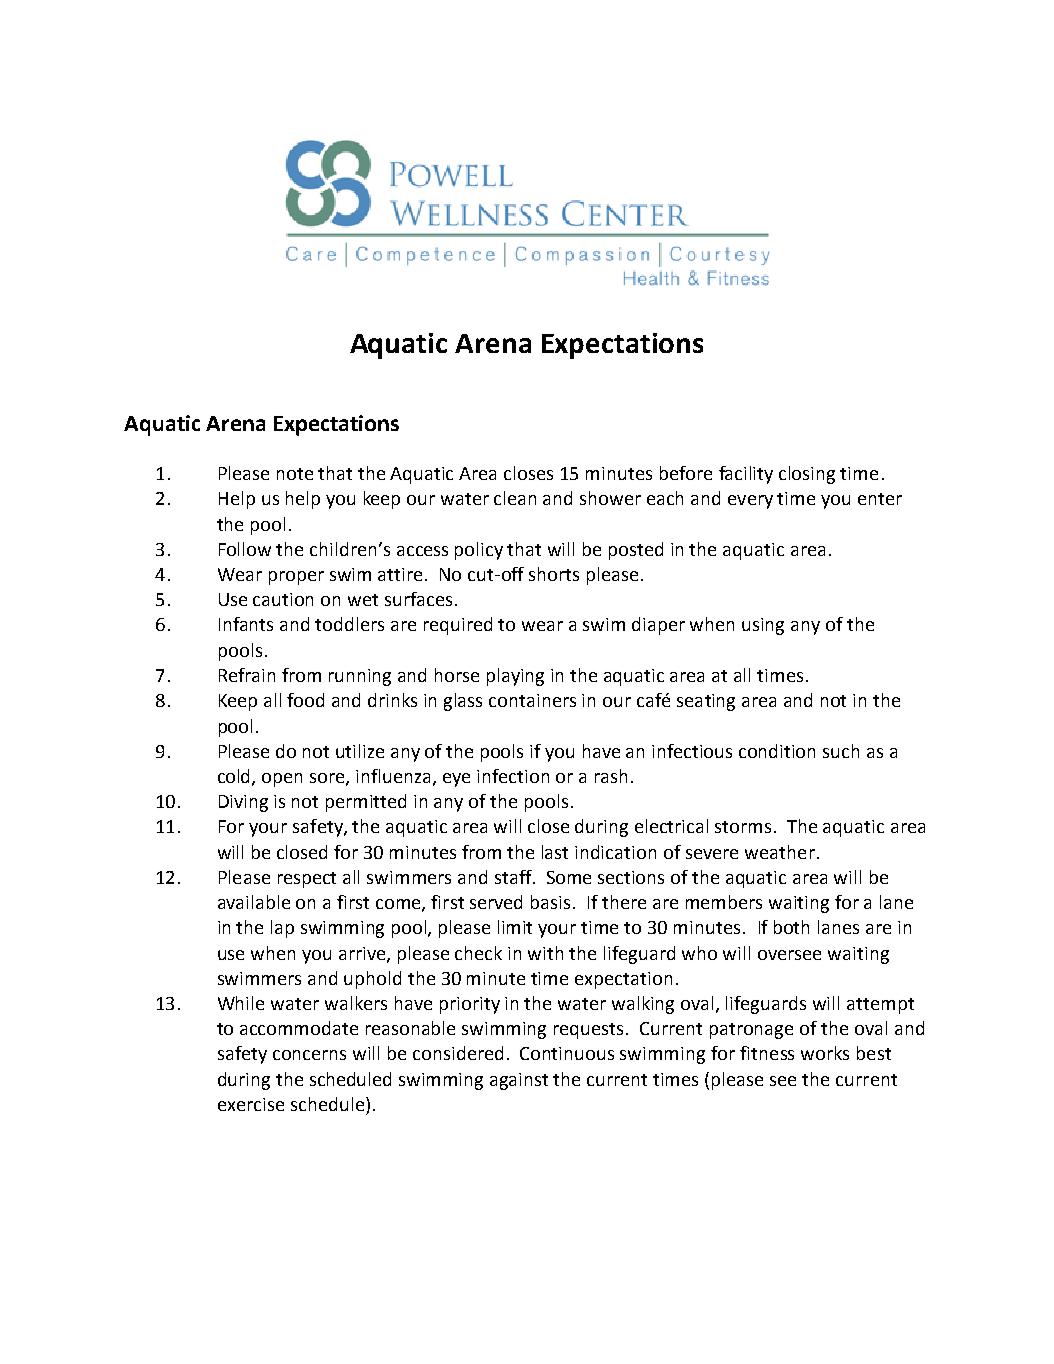  Describe the element at coordinates (515, 677) in the screenshot. I see `playing` at that location.
